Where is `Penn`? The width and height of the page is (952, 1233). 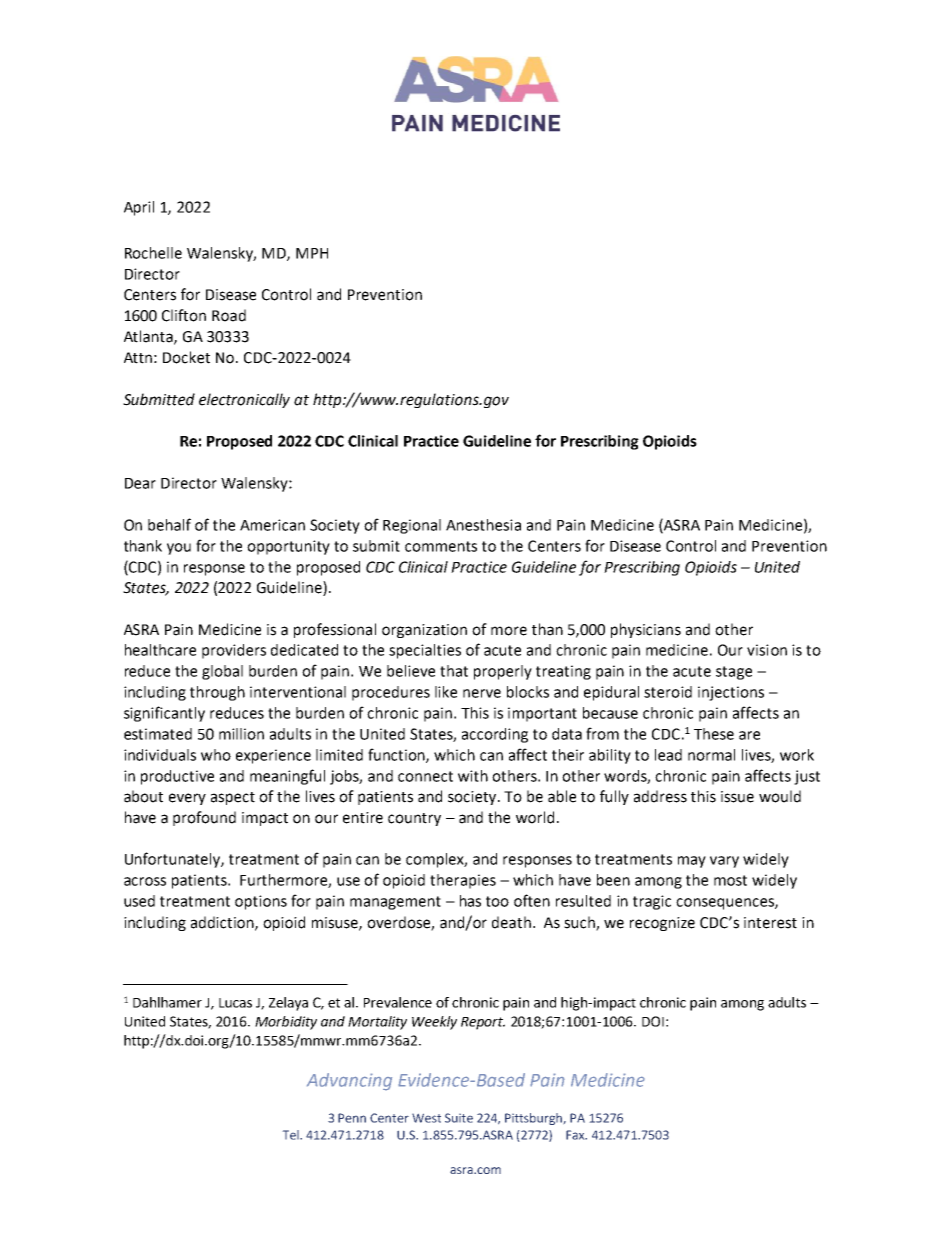
Penn is located at coordinates (352, 1118).
